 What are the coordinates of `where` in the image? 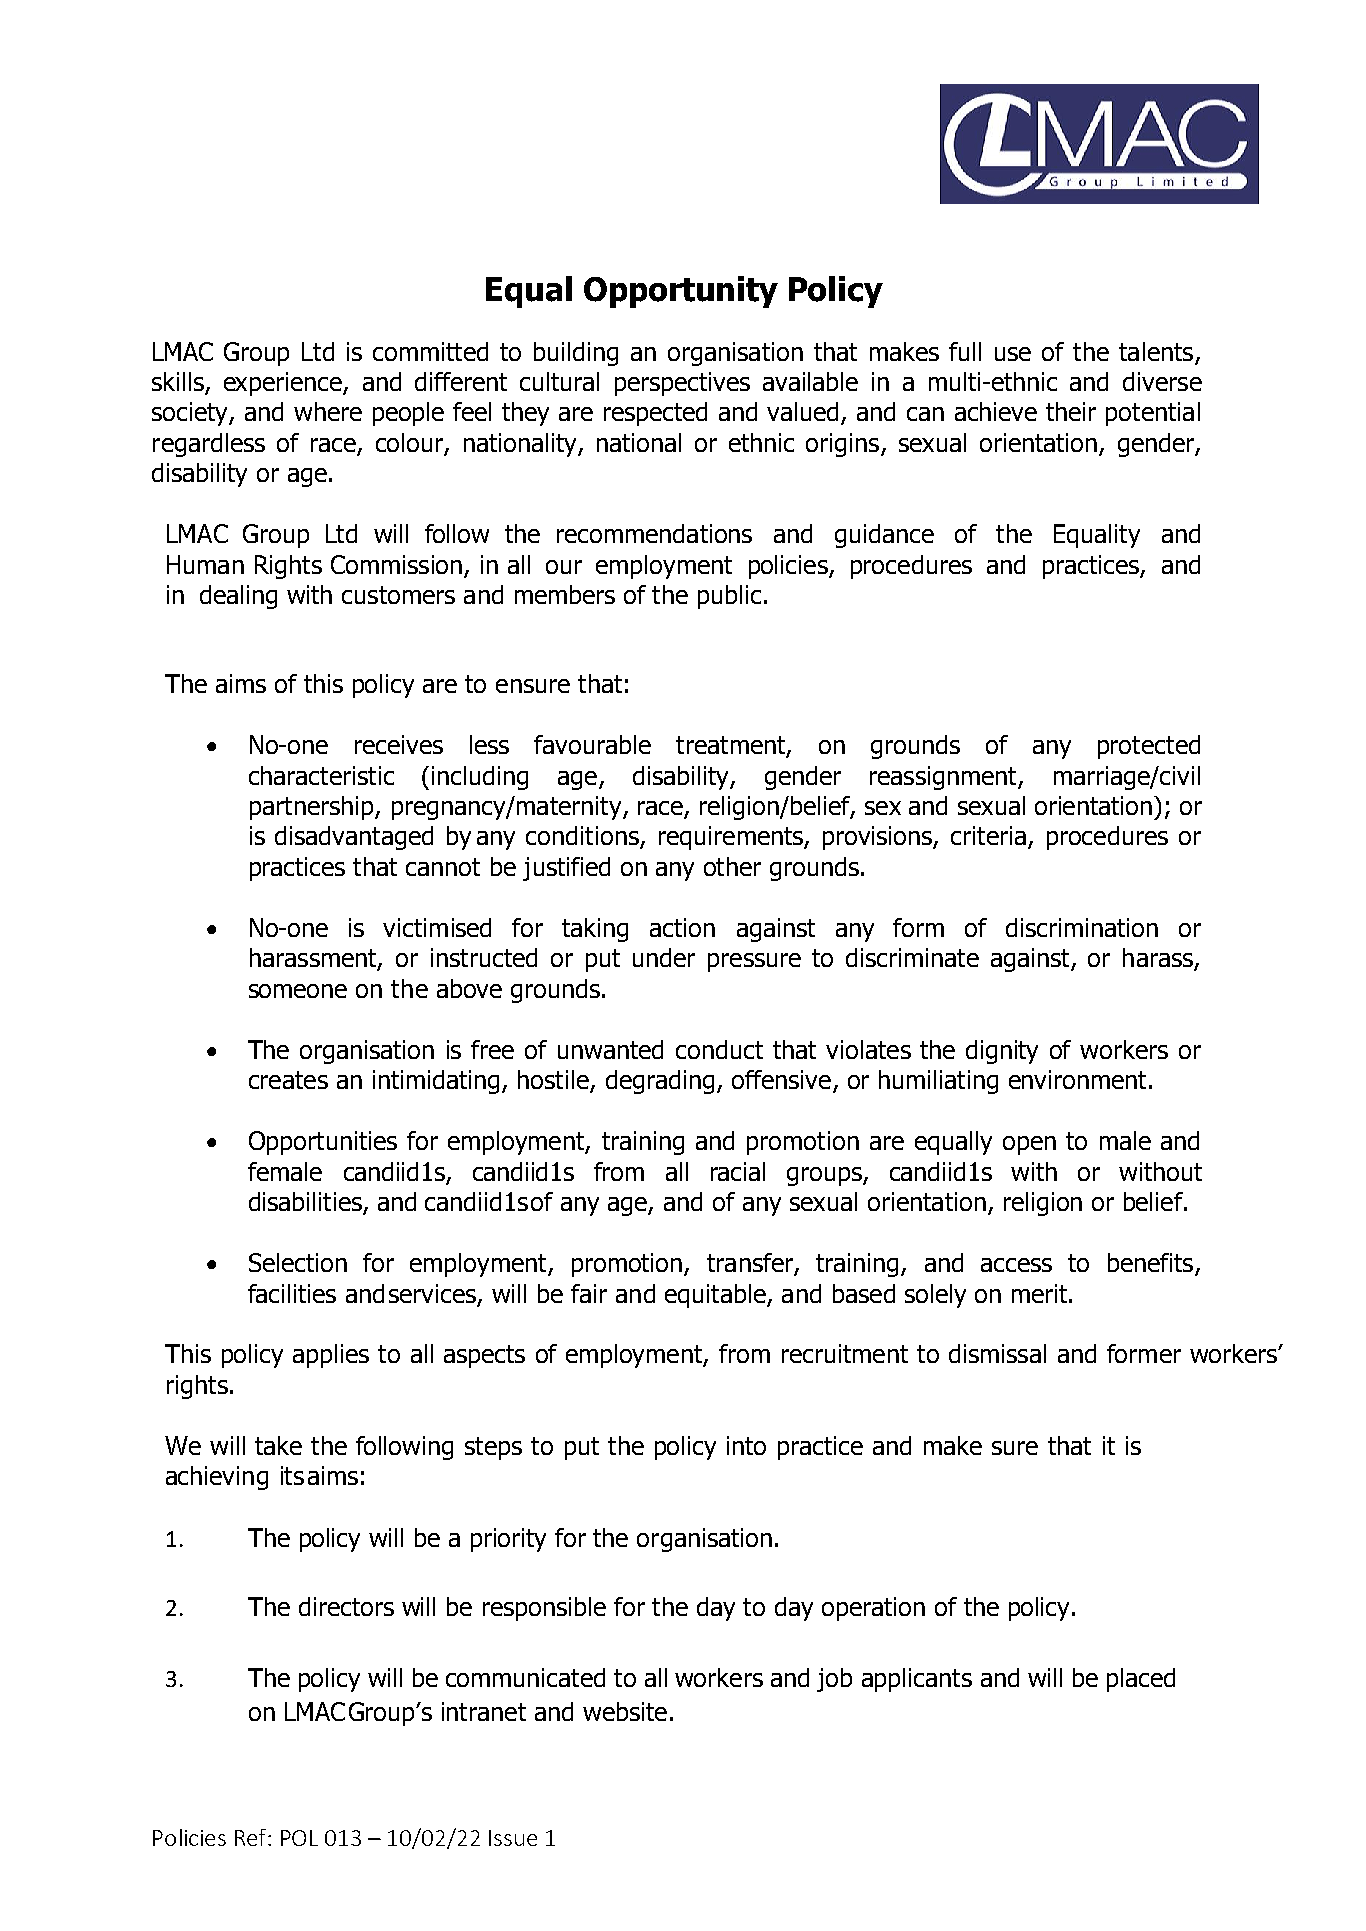 It's located at (328, 411).
